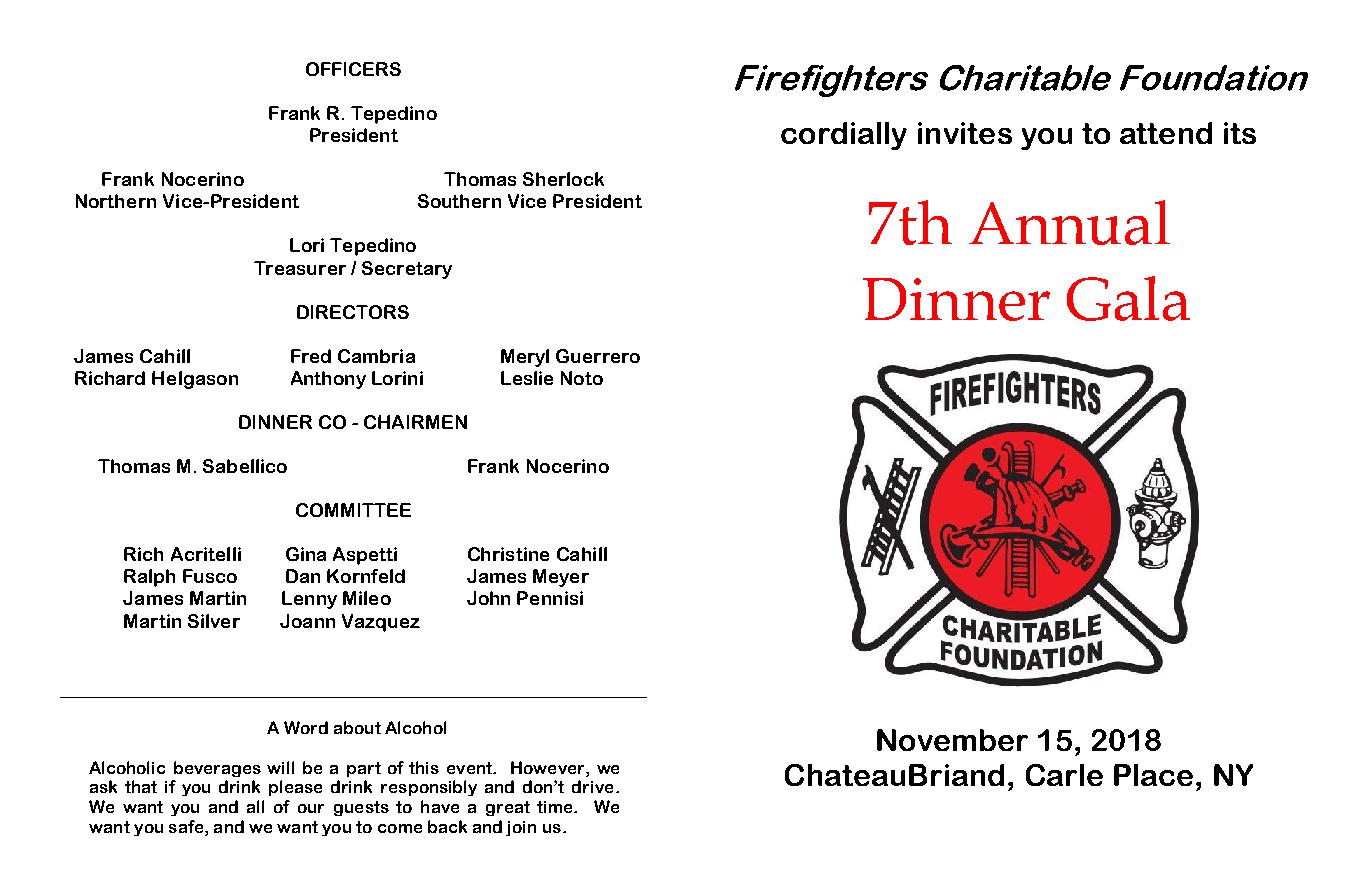 Image resolution: width=1372 pixels, height=892 pixels. I want to click on attend, so click(1166, 133).
